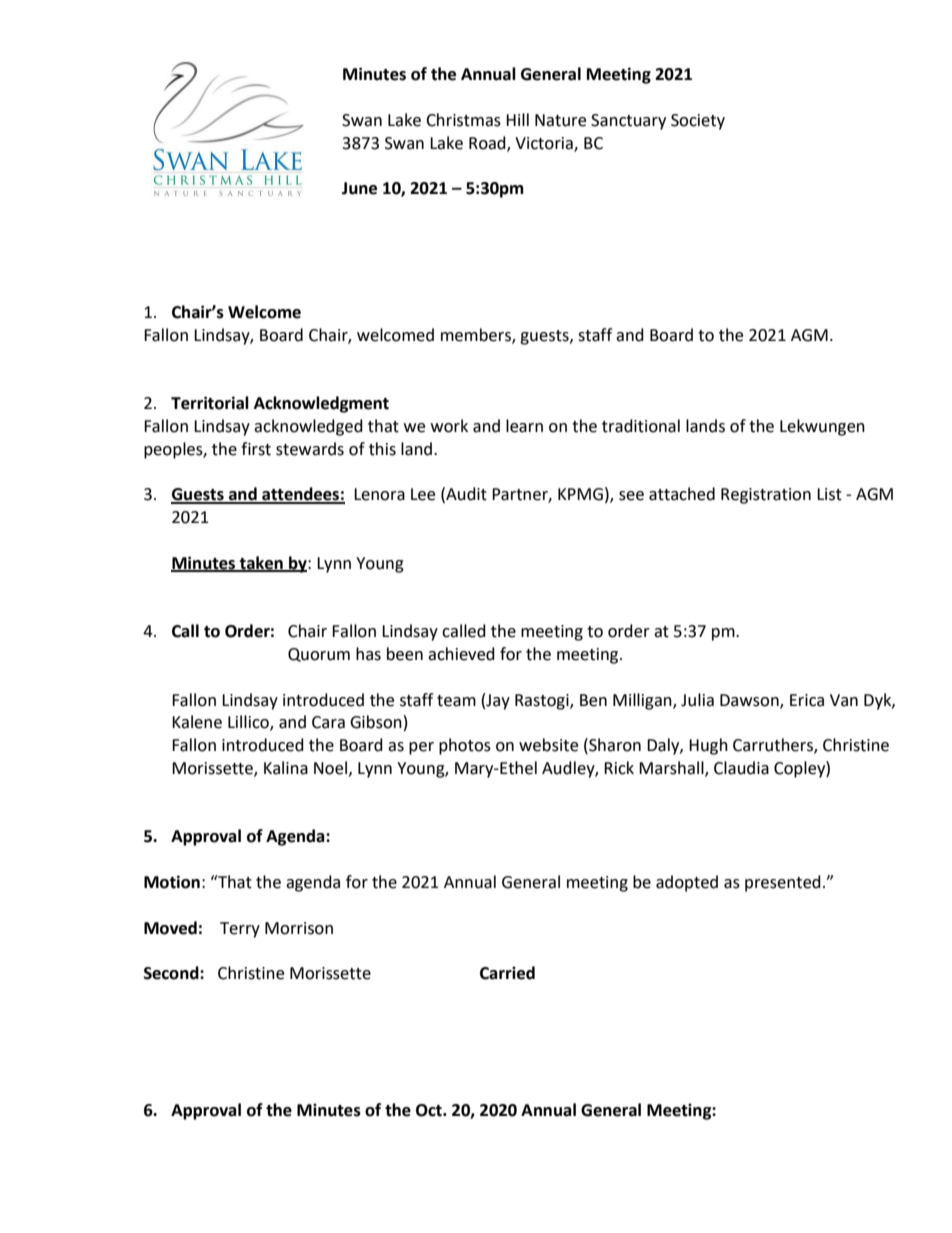 The width and height of the screenshot is (952, 1233). What do you see at coordinates (580, 494) in the screenshot?
I see `KPMG` at bounding box center [580, 494].
